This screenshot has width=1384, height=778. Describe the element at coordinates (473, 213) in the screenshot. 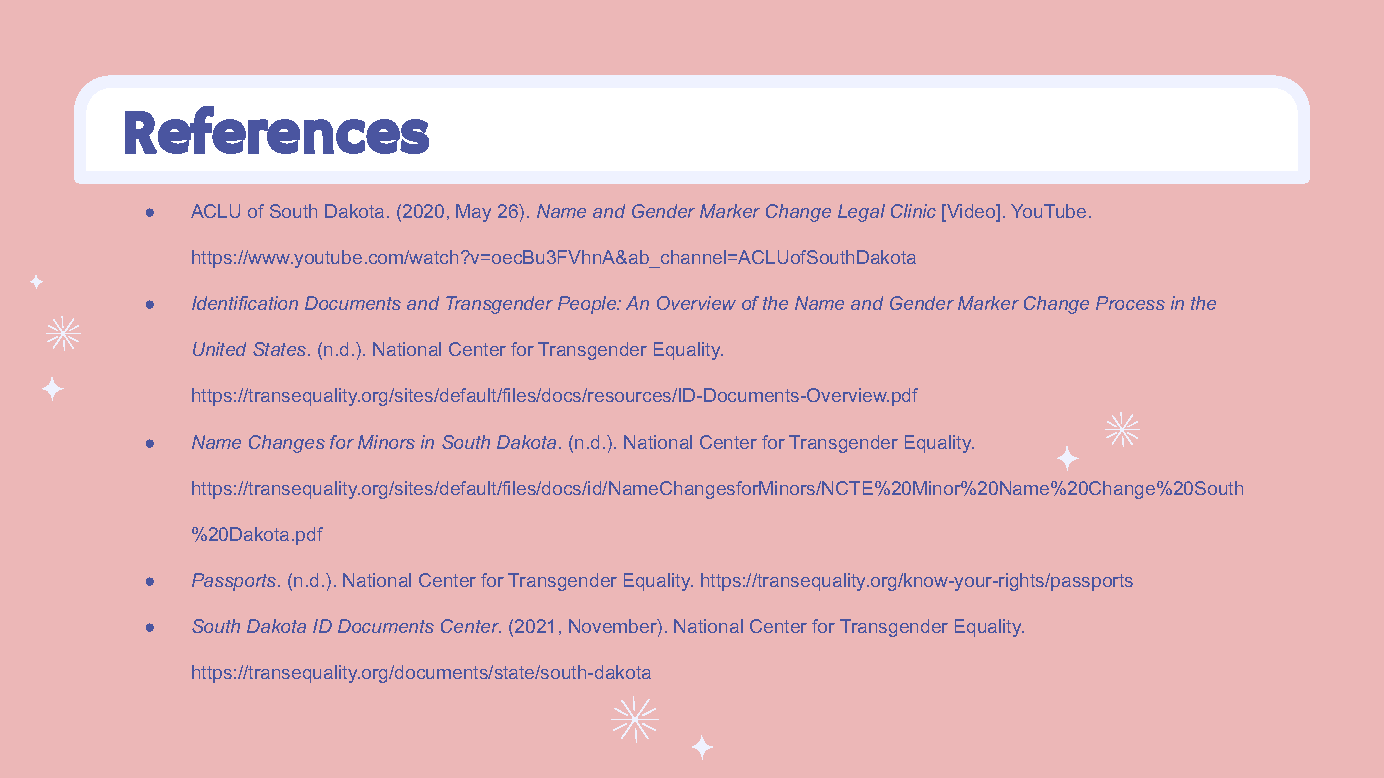

I see `May` at that location.
